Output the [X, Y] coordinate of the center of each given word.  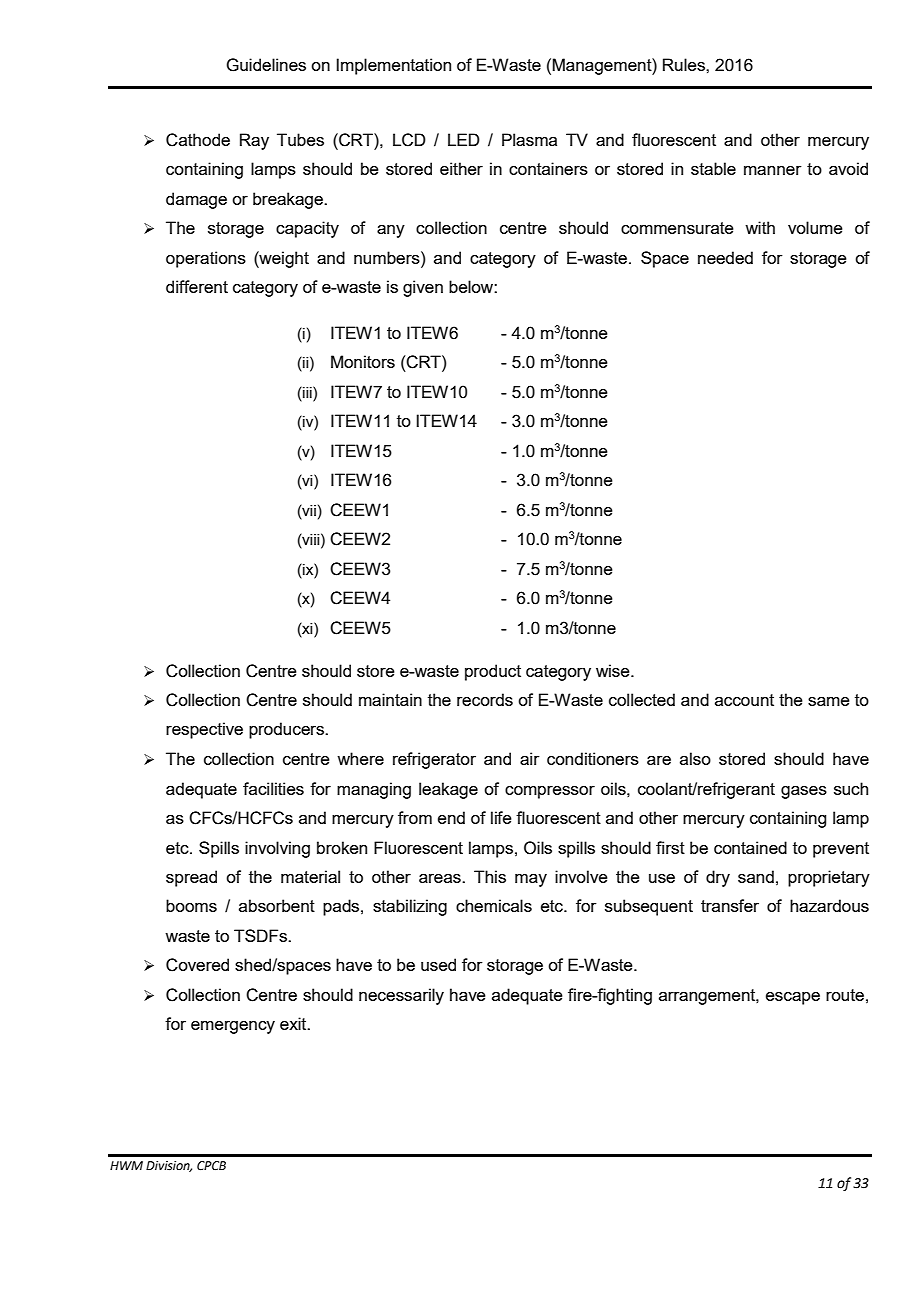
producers [287, 730]
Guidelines [266, 65]
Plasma [529, 139]
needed [725, 257]
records [485, 699]
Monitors [363, 361]
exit [294, 1023]
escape [793, 998]
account [744, 700]
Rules [685, 64]
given [423, 288]
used [438, 964]
